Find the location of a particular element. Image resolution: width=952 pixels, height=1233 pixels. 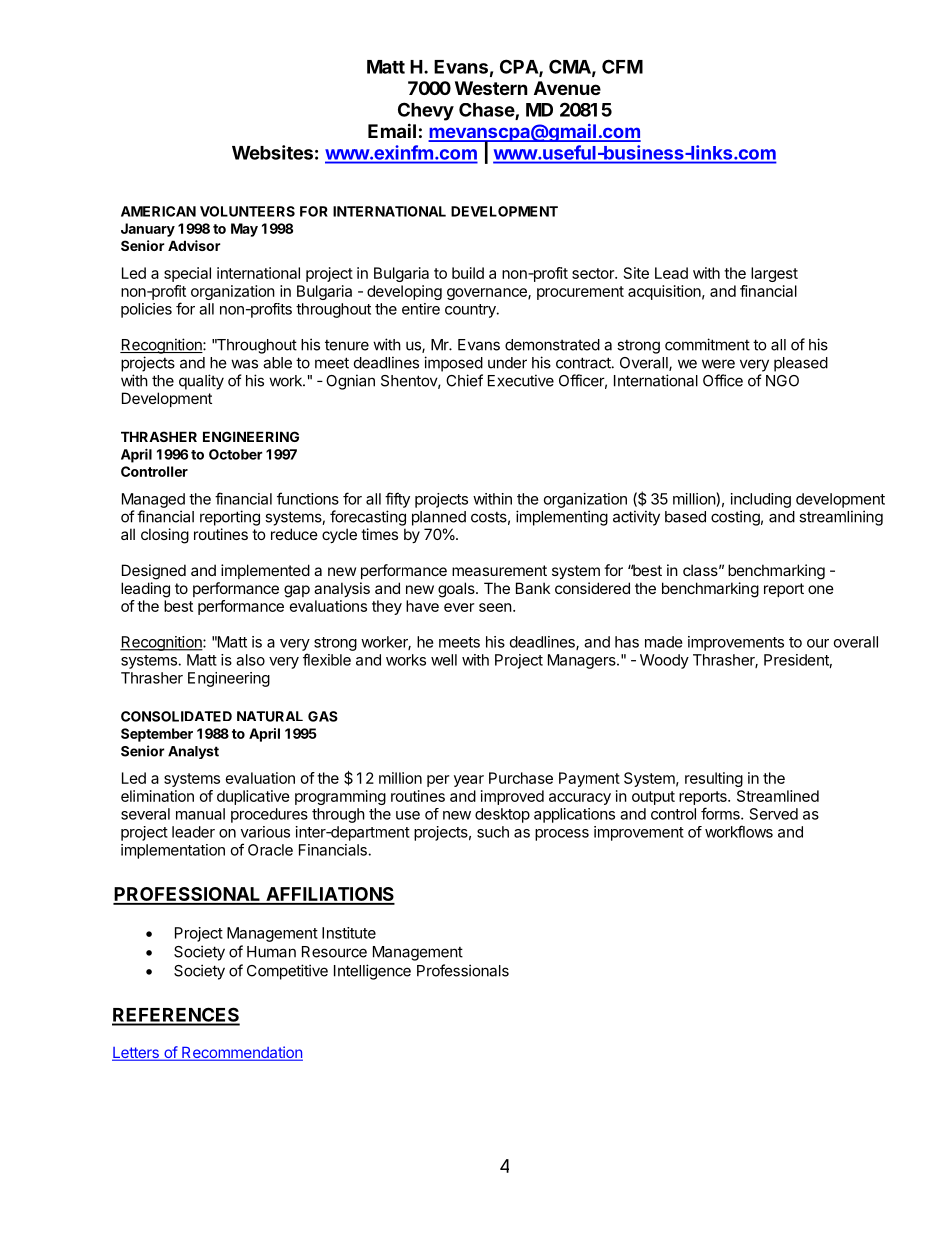

manual is located at coordinates (200, 814).
